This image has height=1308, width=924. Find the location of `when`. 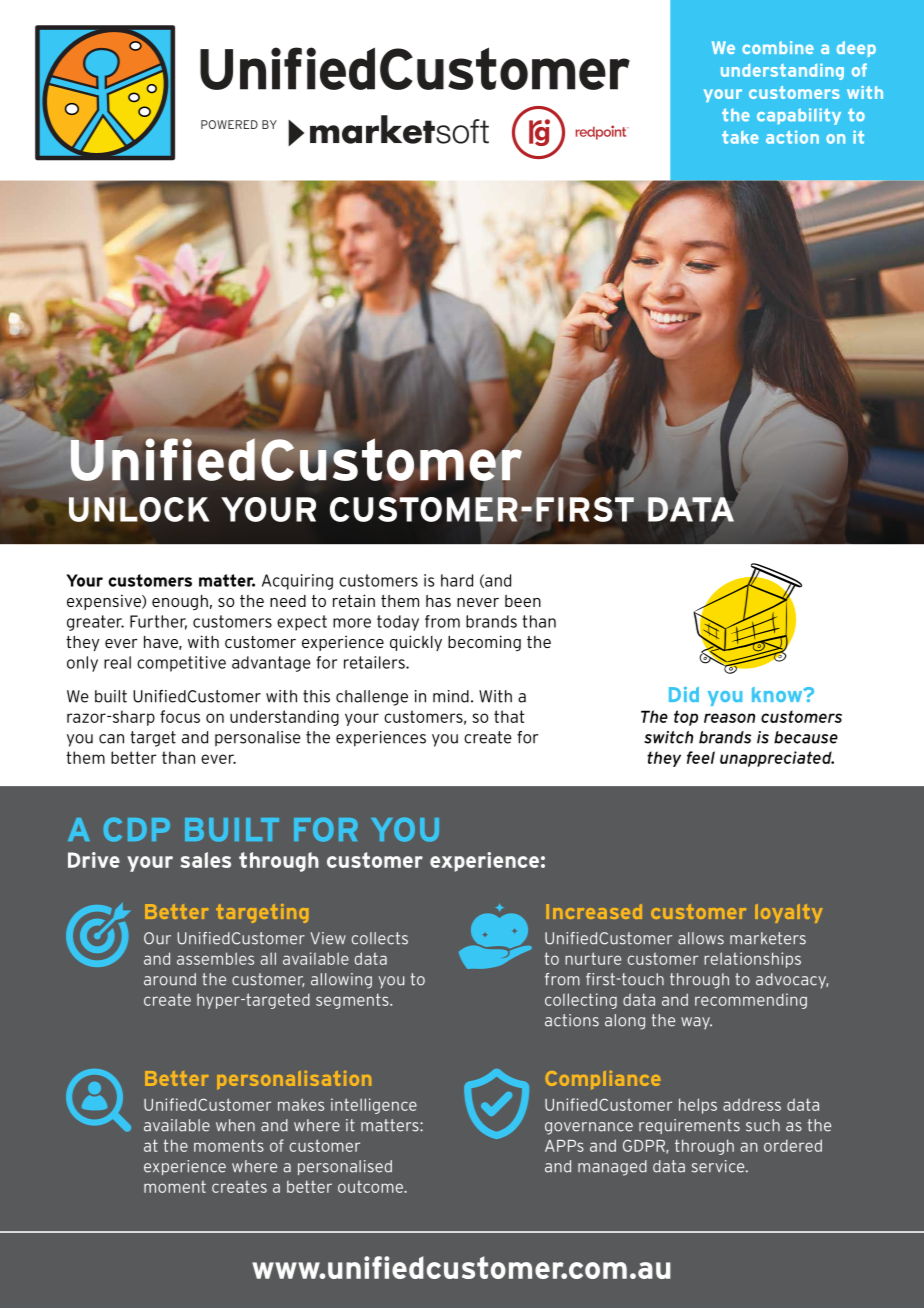

when is located at coordinates (235, 1125).
